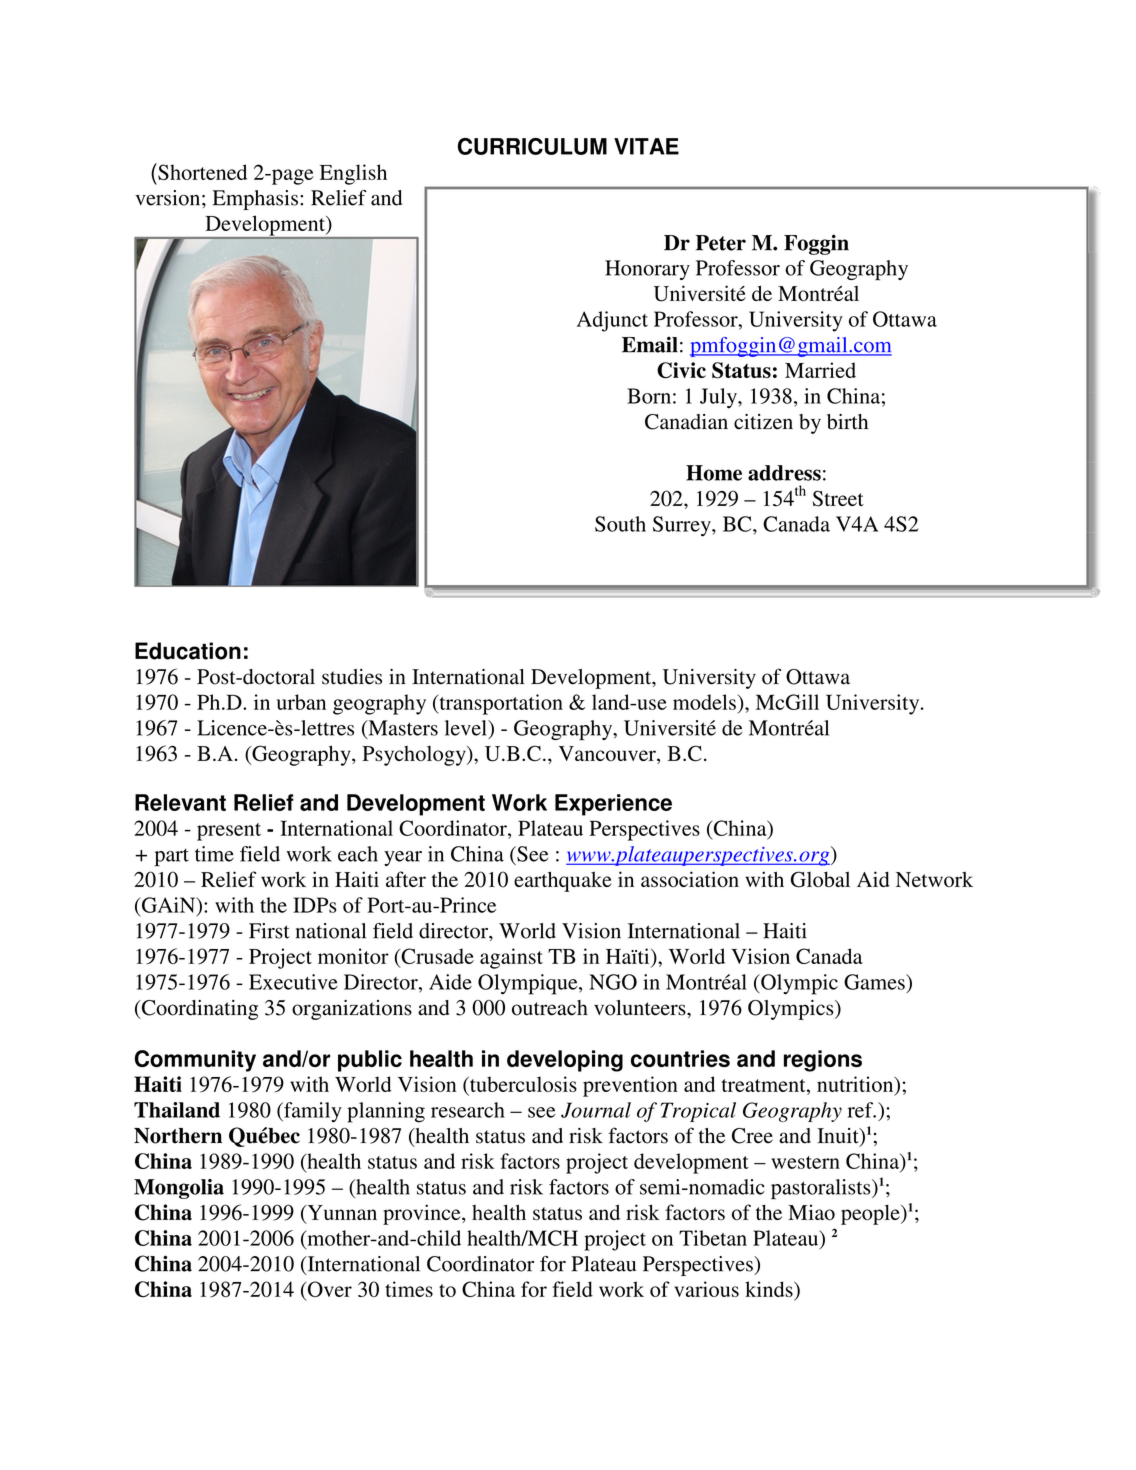 This screenshot has width=1136, height=1470. What do you see at coordinates (467, 728) in the screenshot?
I see `level` at bounding box center [467, 728].
